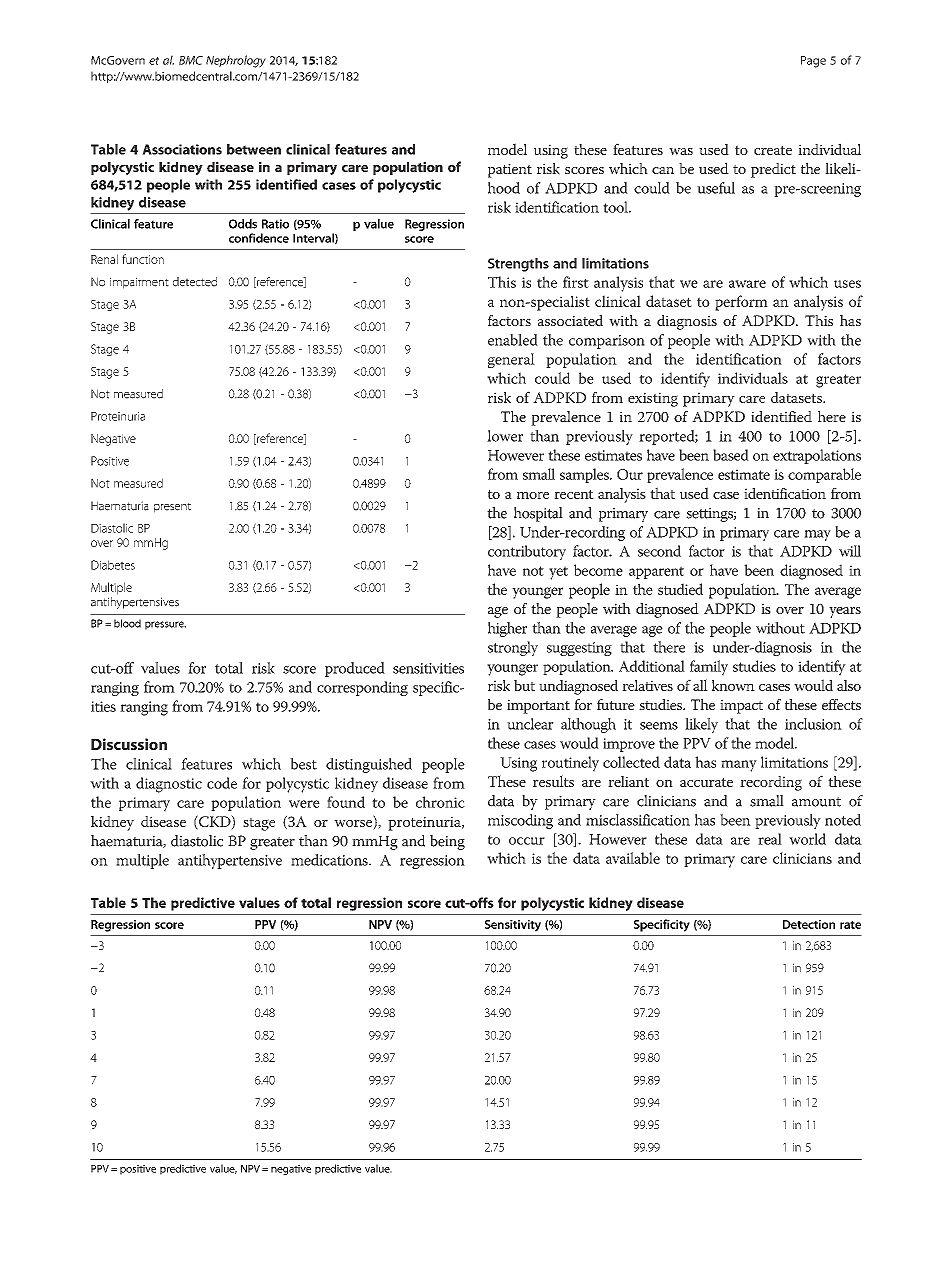  What do you see at coordinates (172, 508) in the document?
I see `present` at bounding box center [172, 508].
